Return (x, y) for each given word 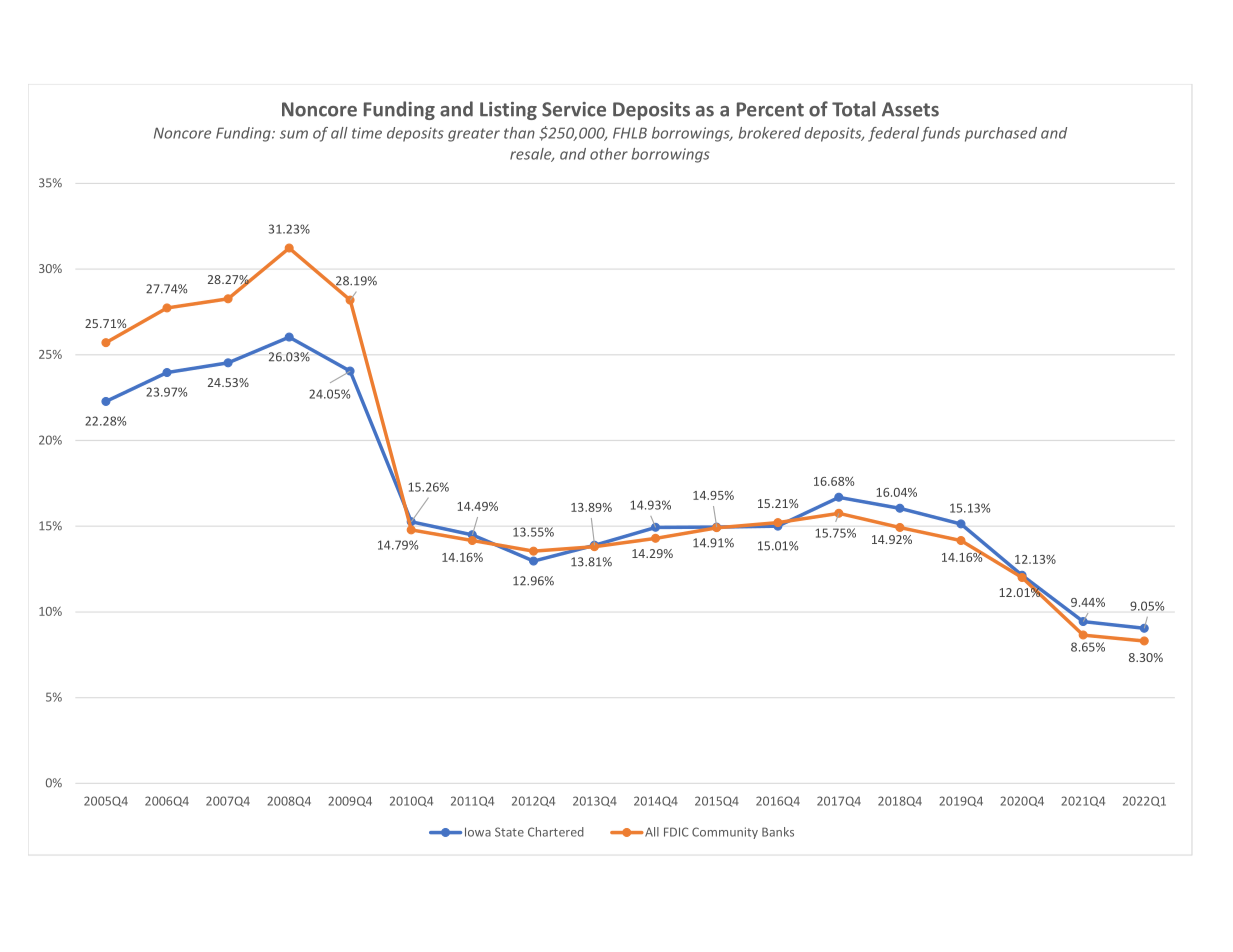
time (367, 133)
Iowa (478, 832)
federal (893, 134)
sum (294, 134)
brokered (769, 133)
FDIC (676, 832)
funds (940, 134)
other (609, 154)
